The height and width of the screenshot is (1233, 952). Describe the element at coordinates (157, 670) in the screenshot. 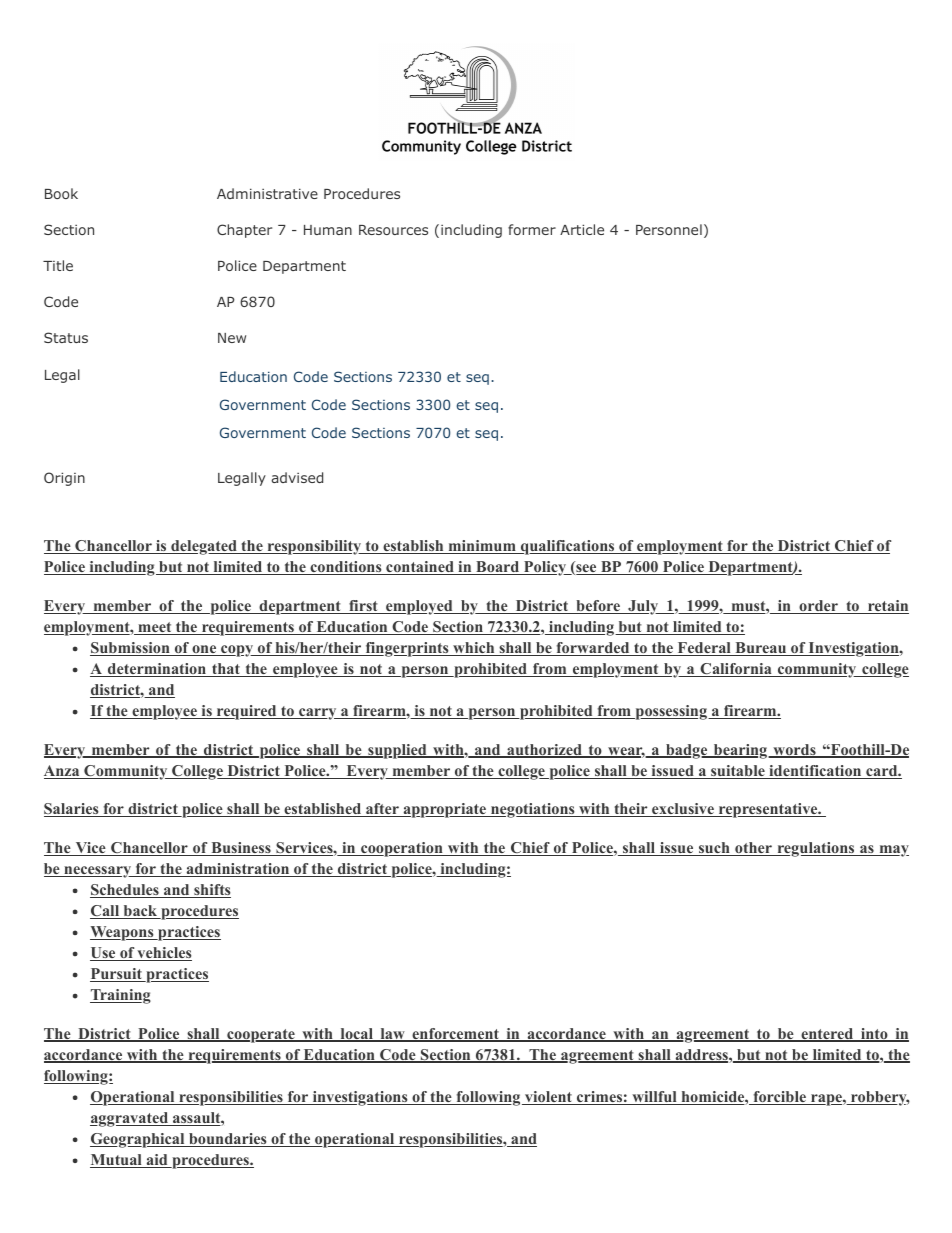

I see `determination` at that location.
